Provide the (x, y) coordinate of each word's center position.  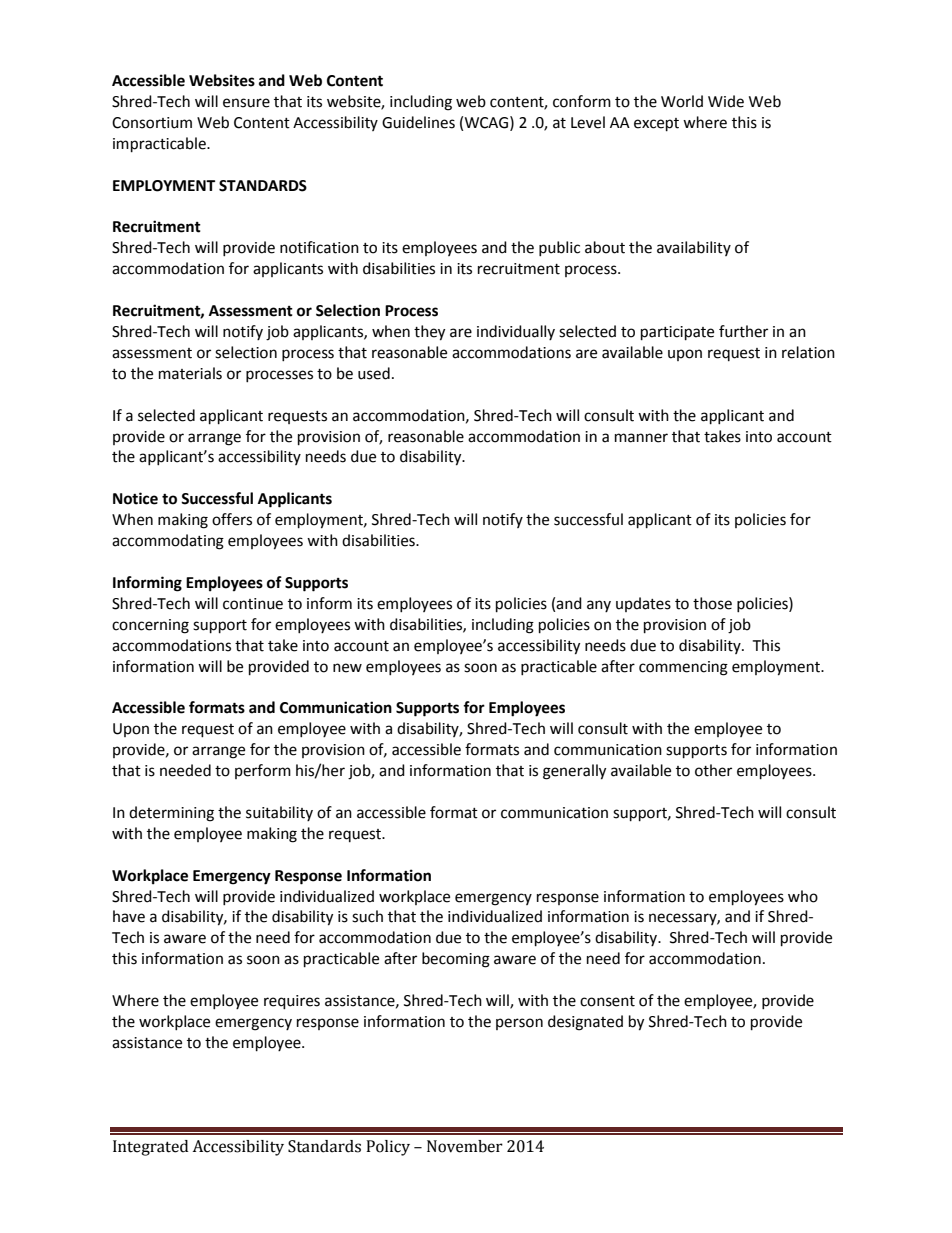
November (465, 1146)
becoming (456, 960)
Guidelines (418, 122)
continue (253, 604)
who (803, 896)
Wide (726, 101)
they (429, 333)
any (599, 606)
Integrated (150, 1148)
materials (190, 373)
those (712, 603)
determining (171, 814)
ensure (246, 103)
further (743, 331)
